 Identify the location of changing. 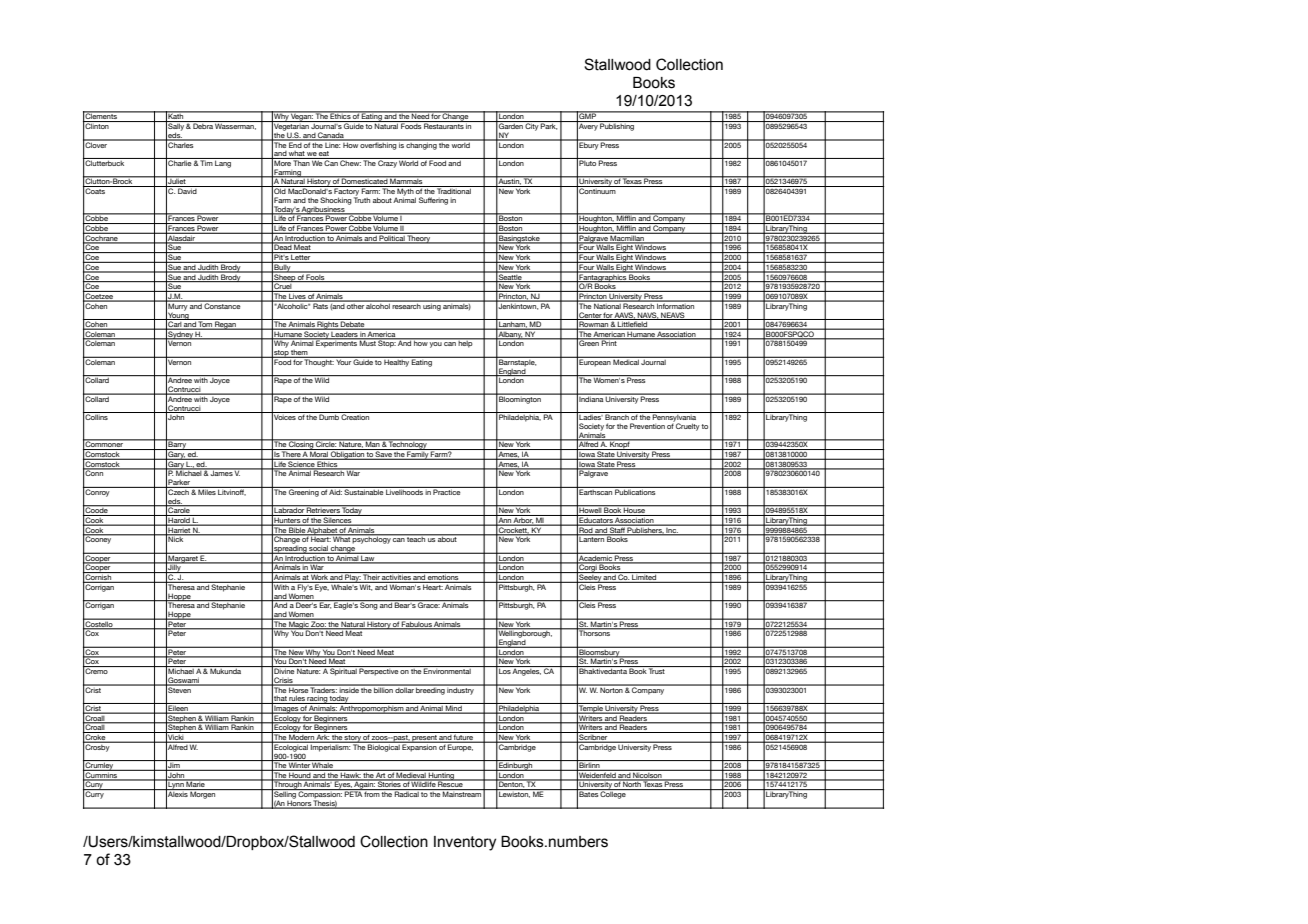
(421, 145).
